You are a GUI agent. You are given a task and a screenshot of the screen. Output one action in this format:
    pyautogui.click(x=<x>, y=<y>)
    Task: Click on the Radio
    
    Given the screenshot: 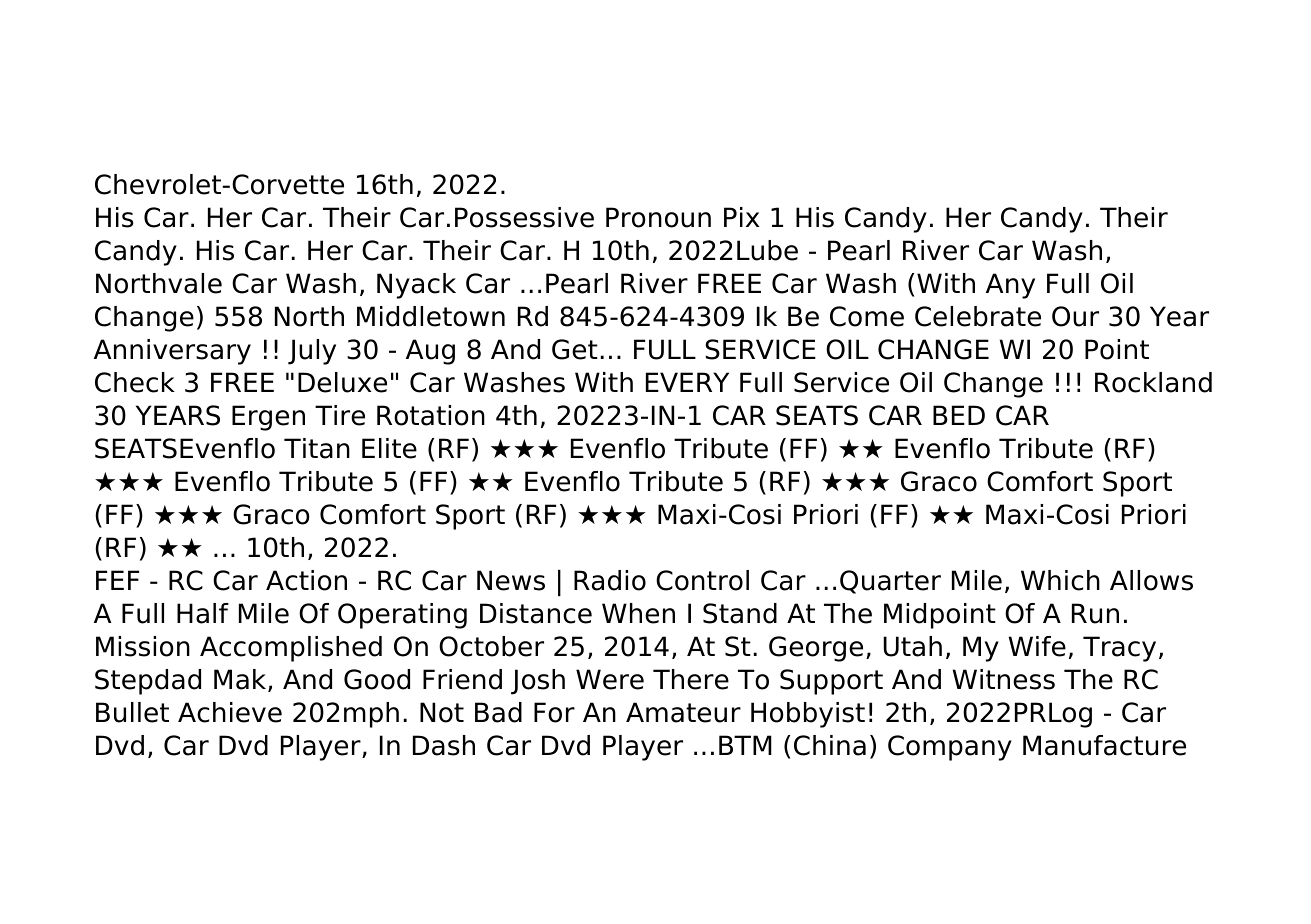 What is the action you would take?
    pyautogui.click(x=610, y=580)
